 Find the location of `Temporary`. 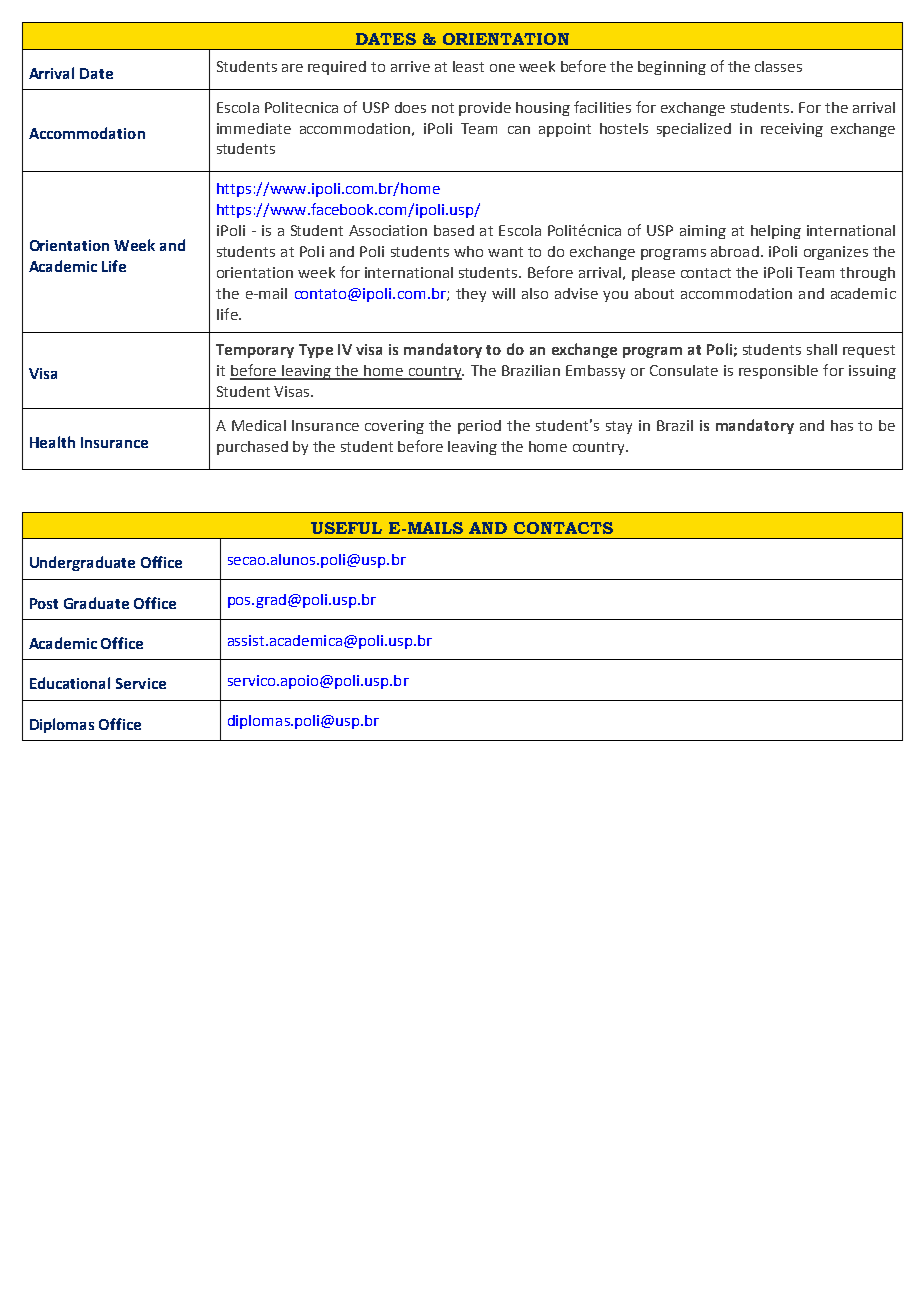

Temporary is located at coordinates (255, 351).
